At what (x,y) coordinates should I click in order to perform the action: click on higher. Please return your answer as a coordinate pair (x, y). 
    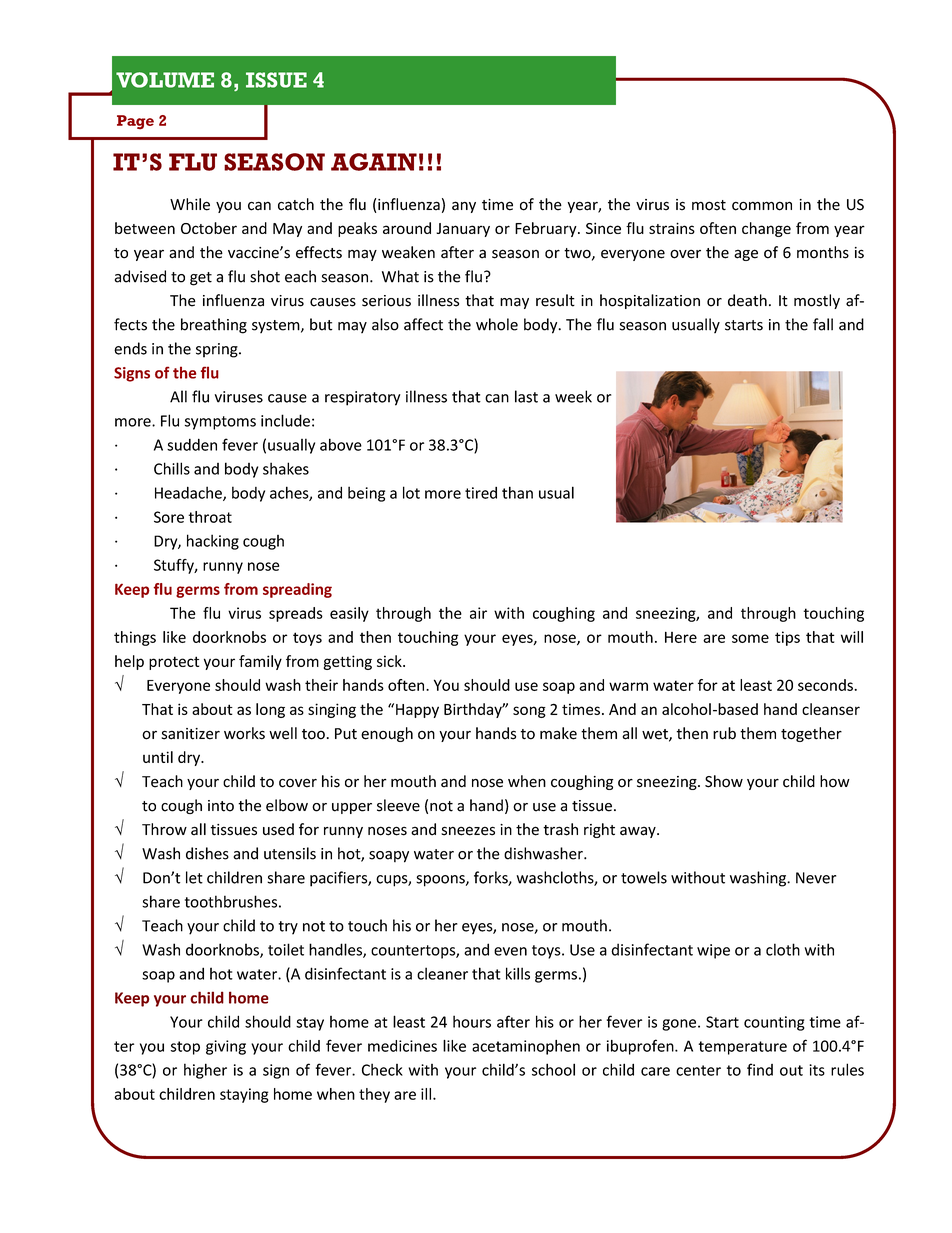
    Looking at the image, I should click on (205, 1071).
